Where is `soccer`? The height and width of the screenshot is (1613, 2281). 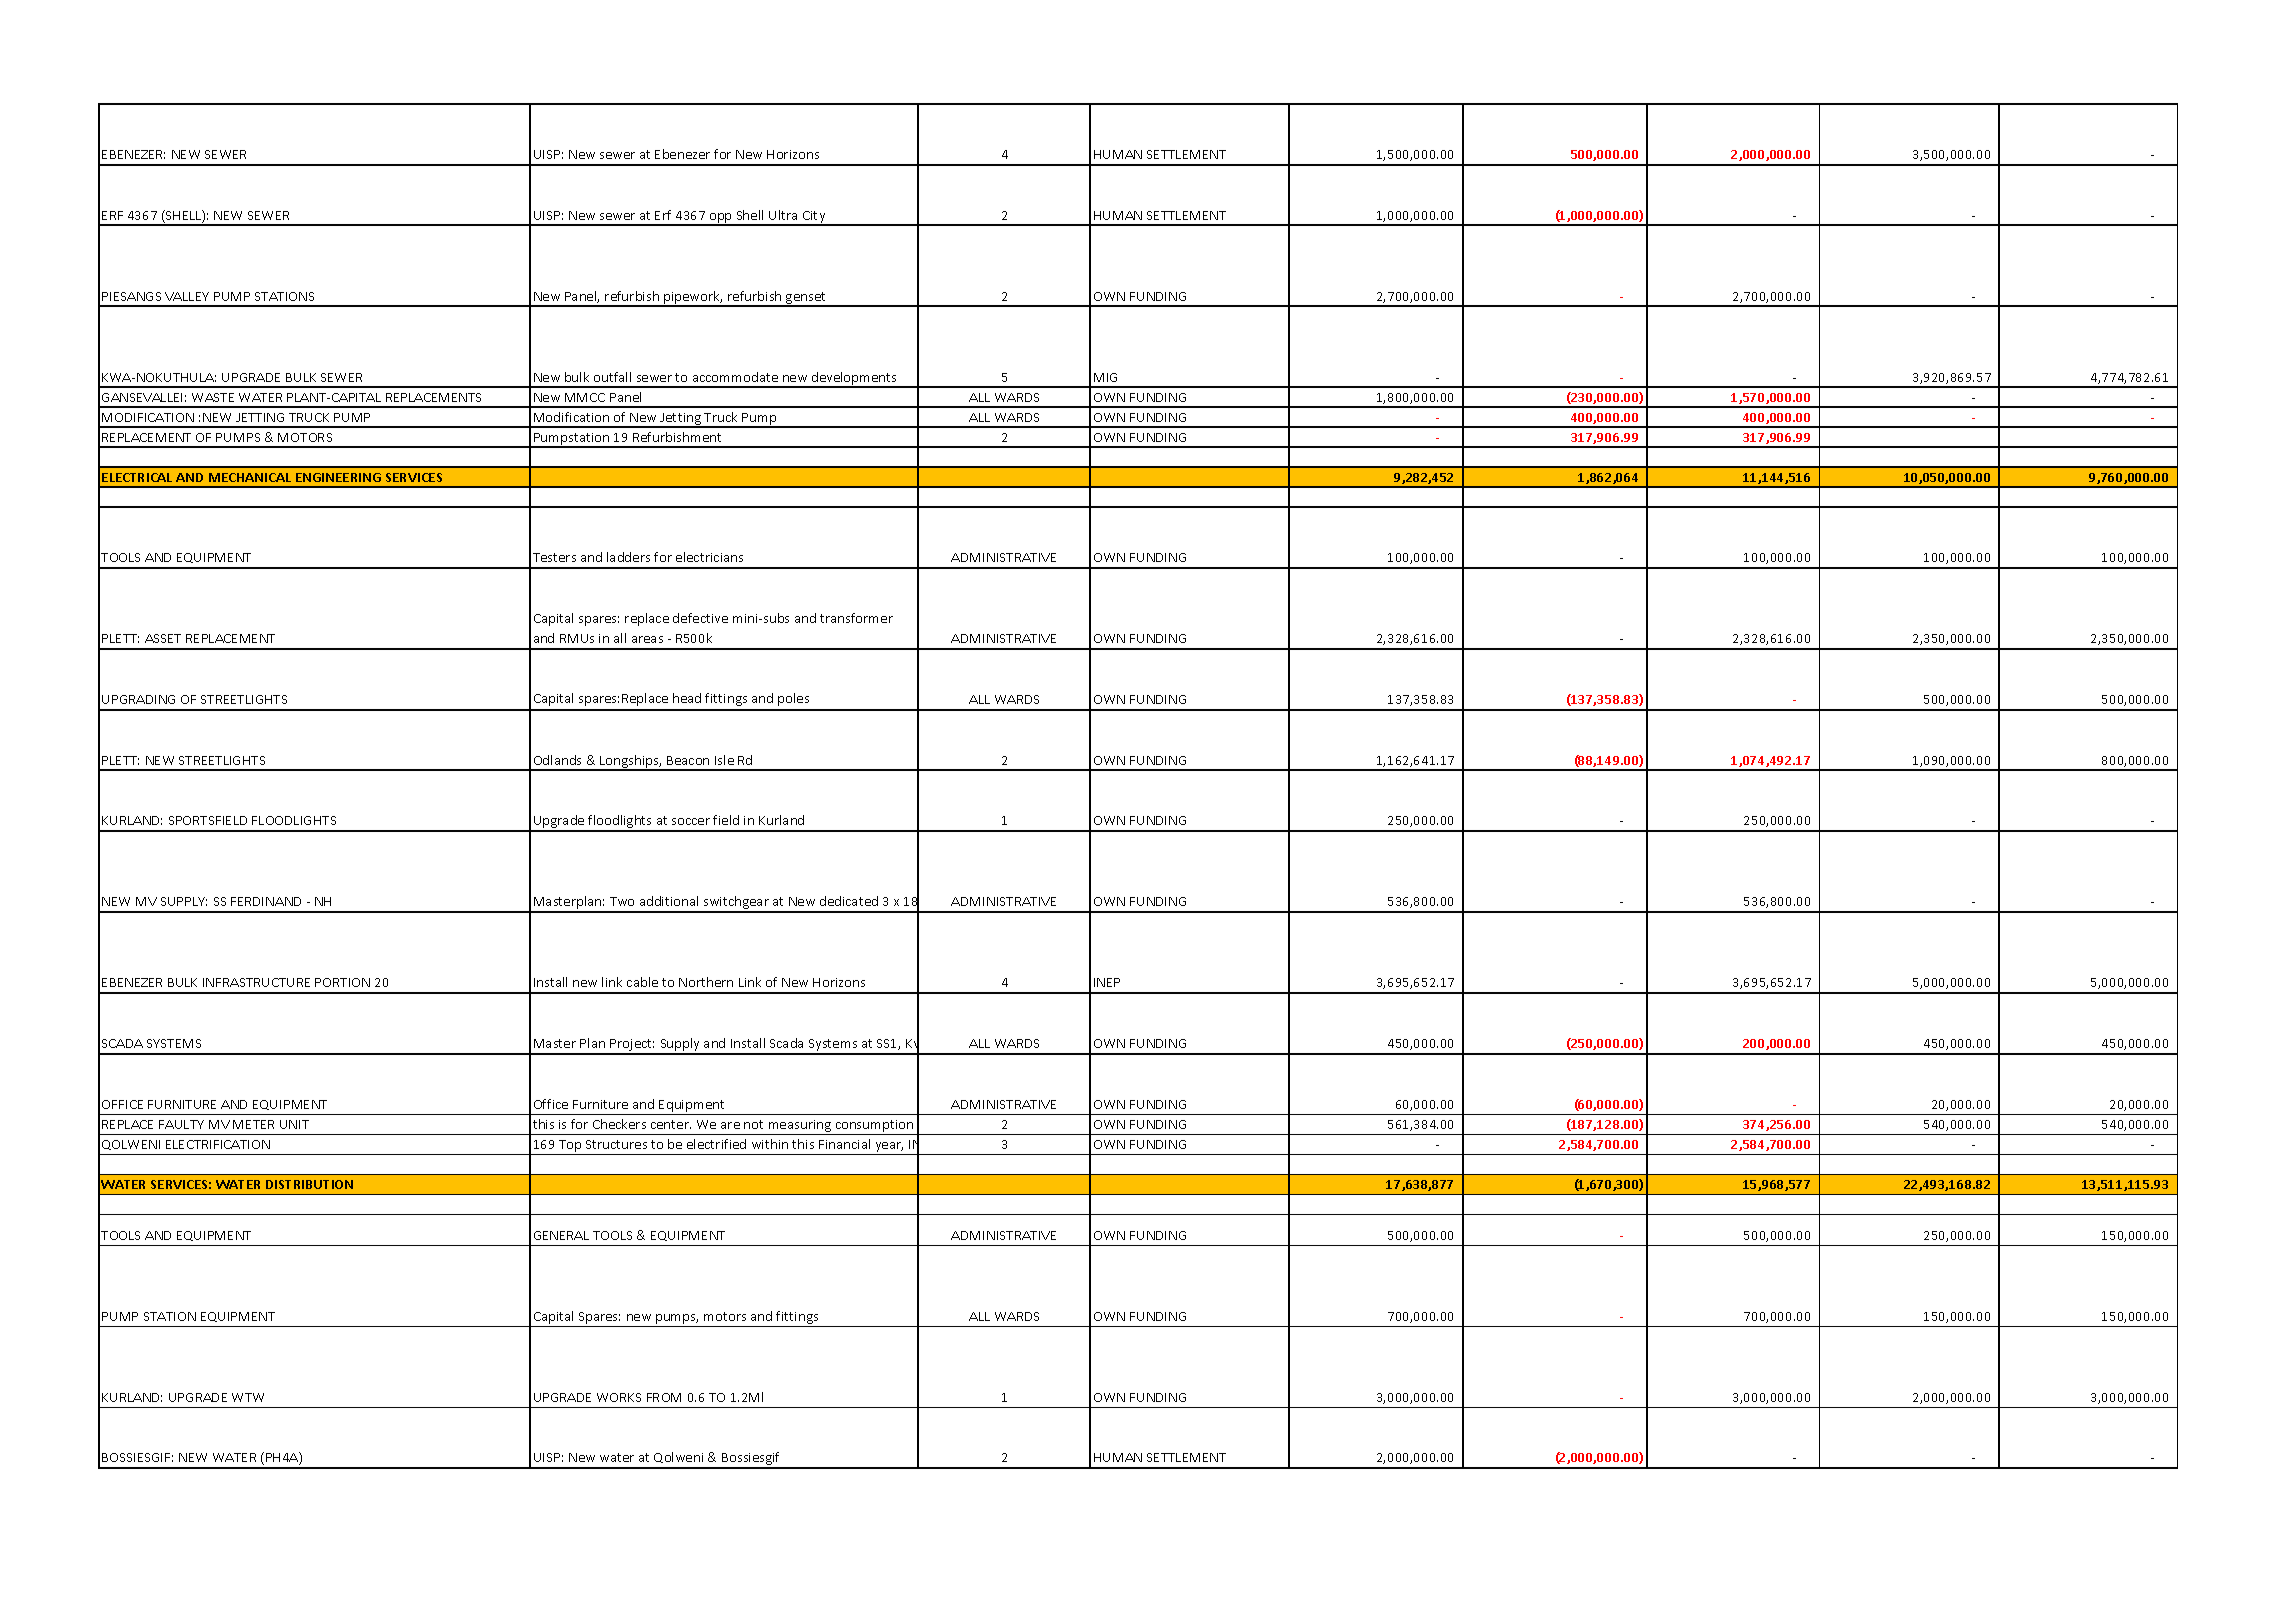
soccer is located at coordinates (691, 821).
